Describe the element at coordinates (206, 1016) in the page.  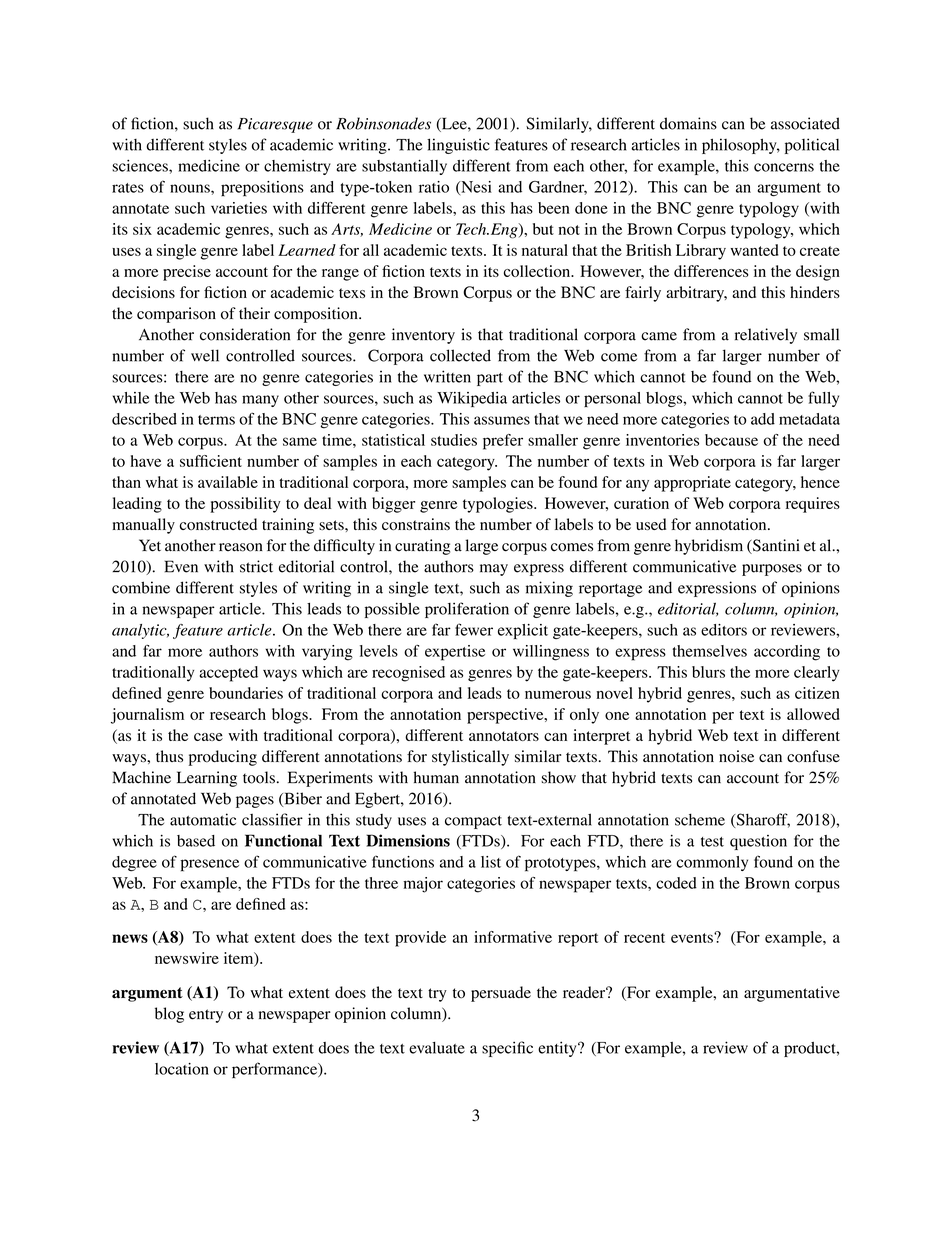
I see `entry` at that location.
